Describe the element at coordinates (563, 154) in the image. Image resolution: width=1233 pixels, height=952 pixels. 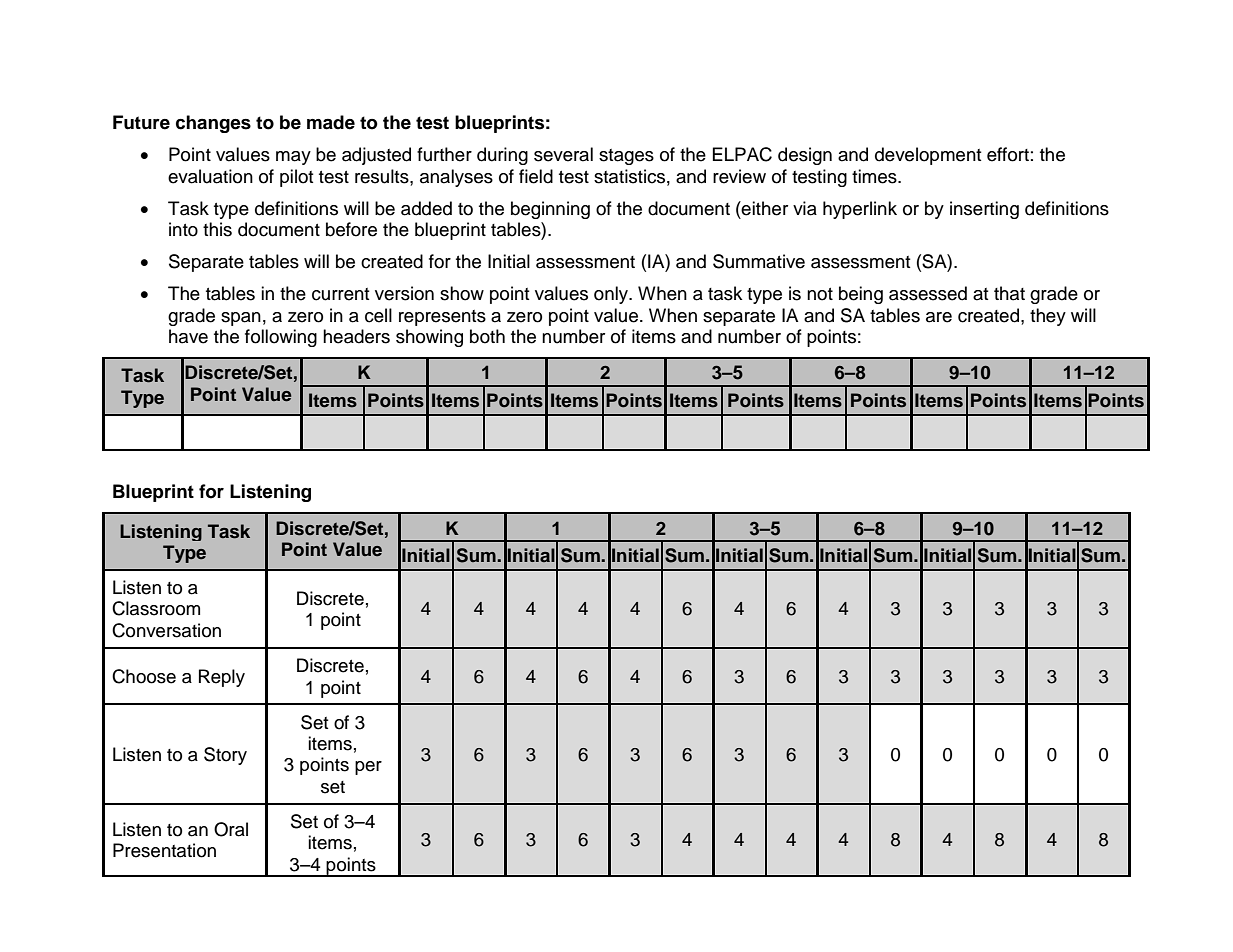
I see `several` at that location.
